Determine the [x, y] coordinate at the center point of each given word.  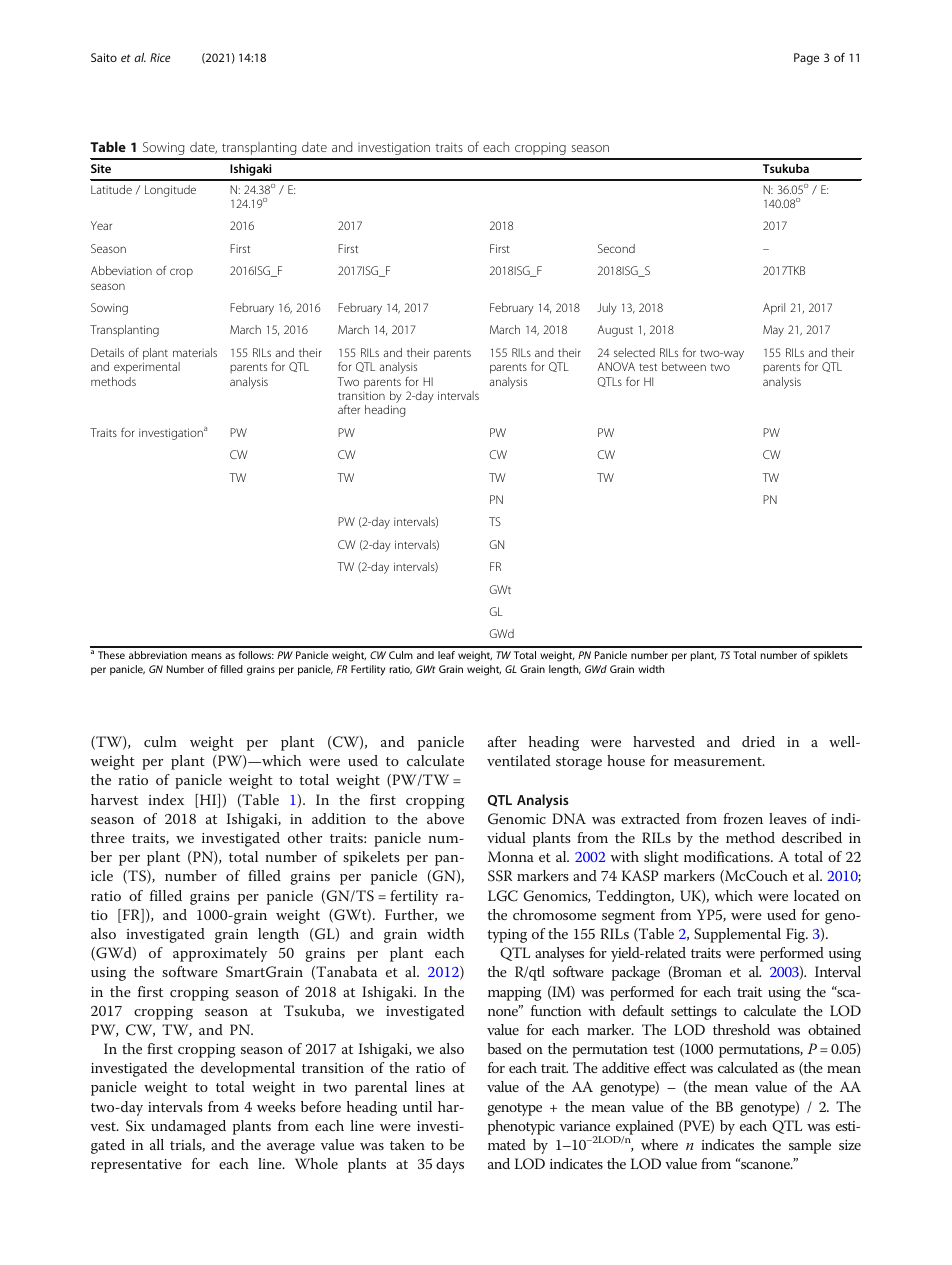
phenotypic [521, 1127]
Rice [160, 57]
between [684, 366]
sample [810, 1146]
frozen [743, 818]
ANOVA [616, 366]
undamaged [188, 1127]
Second [616, 248]
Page [806, 59]
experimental [147, 368]
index [166, 799]
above [445, 818]
